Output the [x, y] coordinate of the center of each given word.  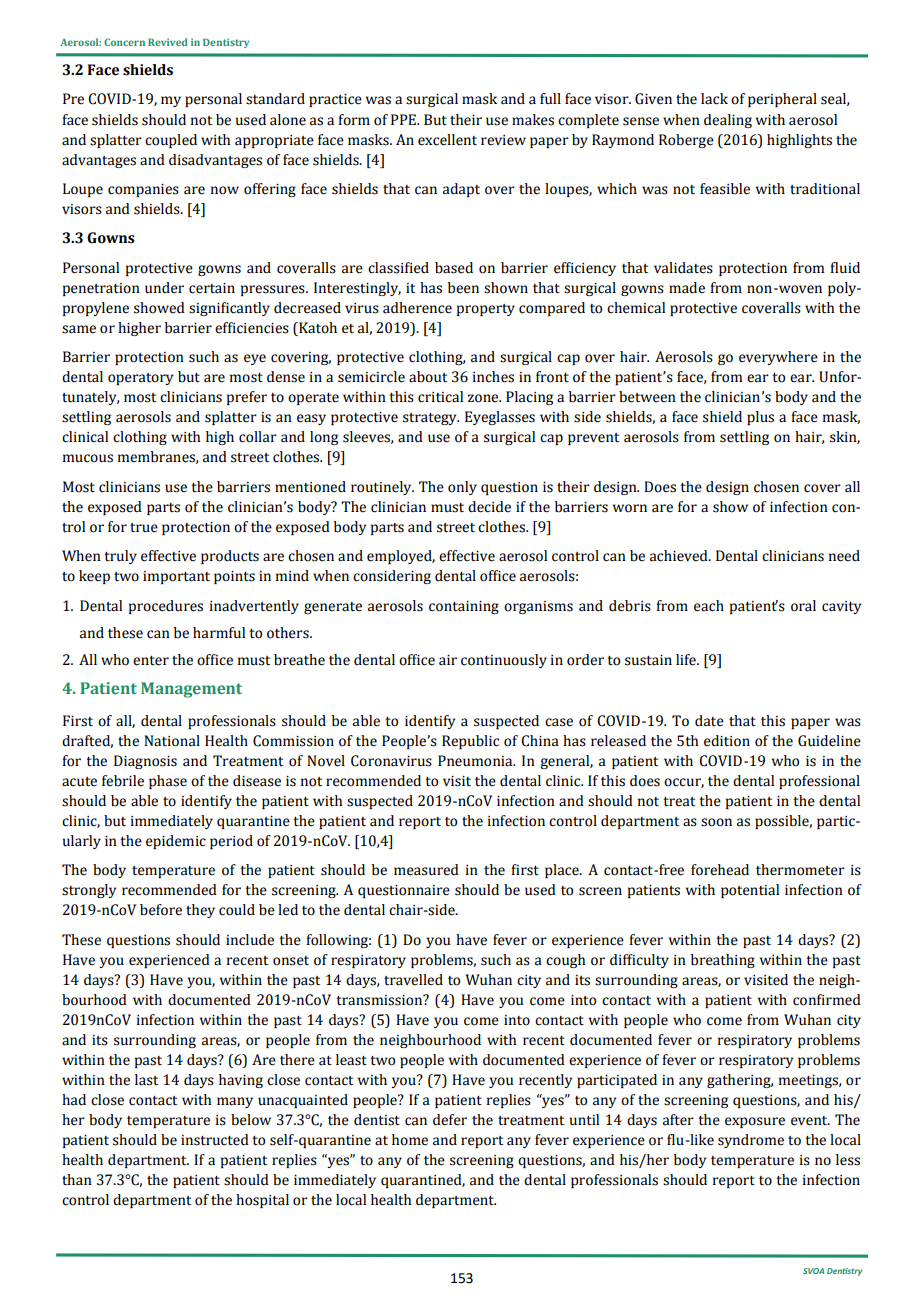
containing [464, 607]
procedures [166, 607]
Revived [168, 42]
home [410, 1140]
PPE [404, 119]
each [709, 606]
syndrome [751, 1141]
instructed [215, 1140]
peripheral [782, 100]
